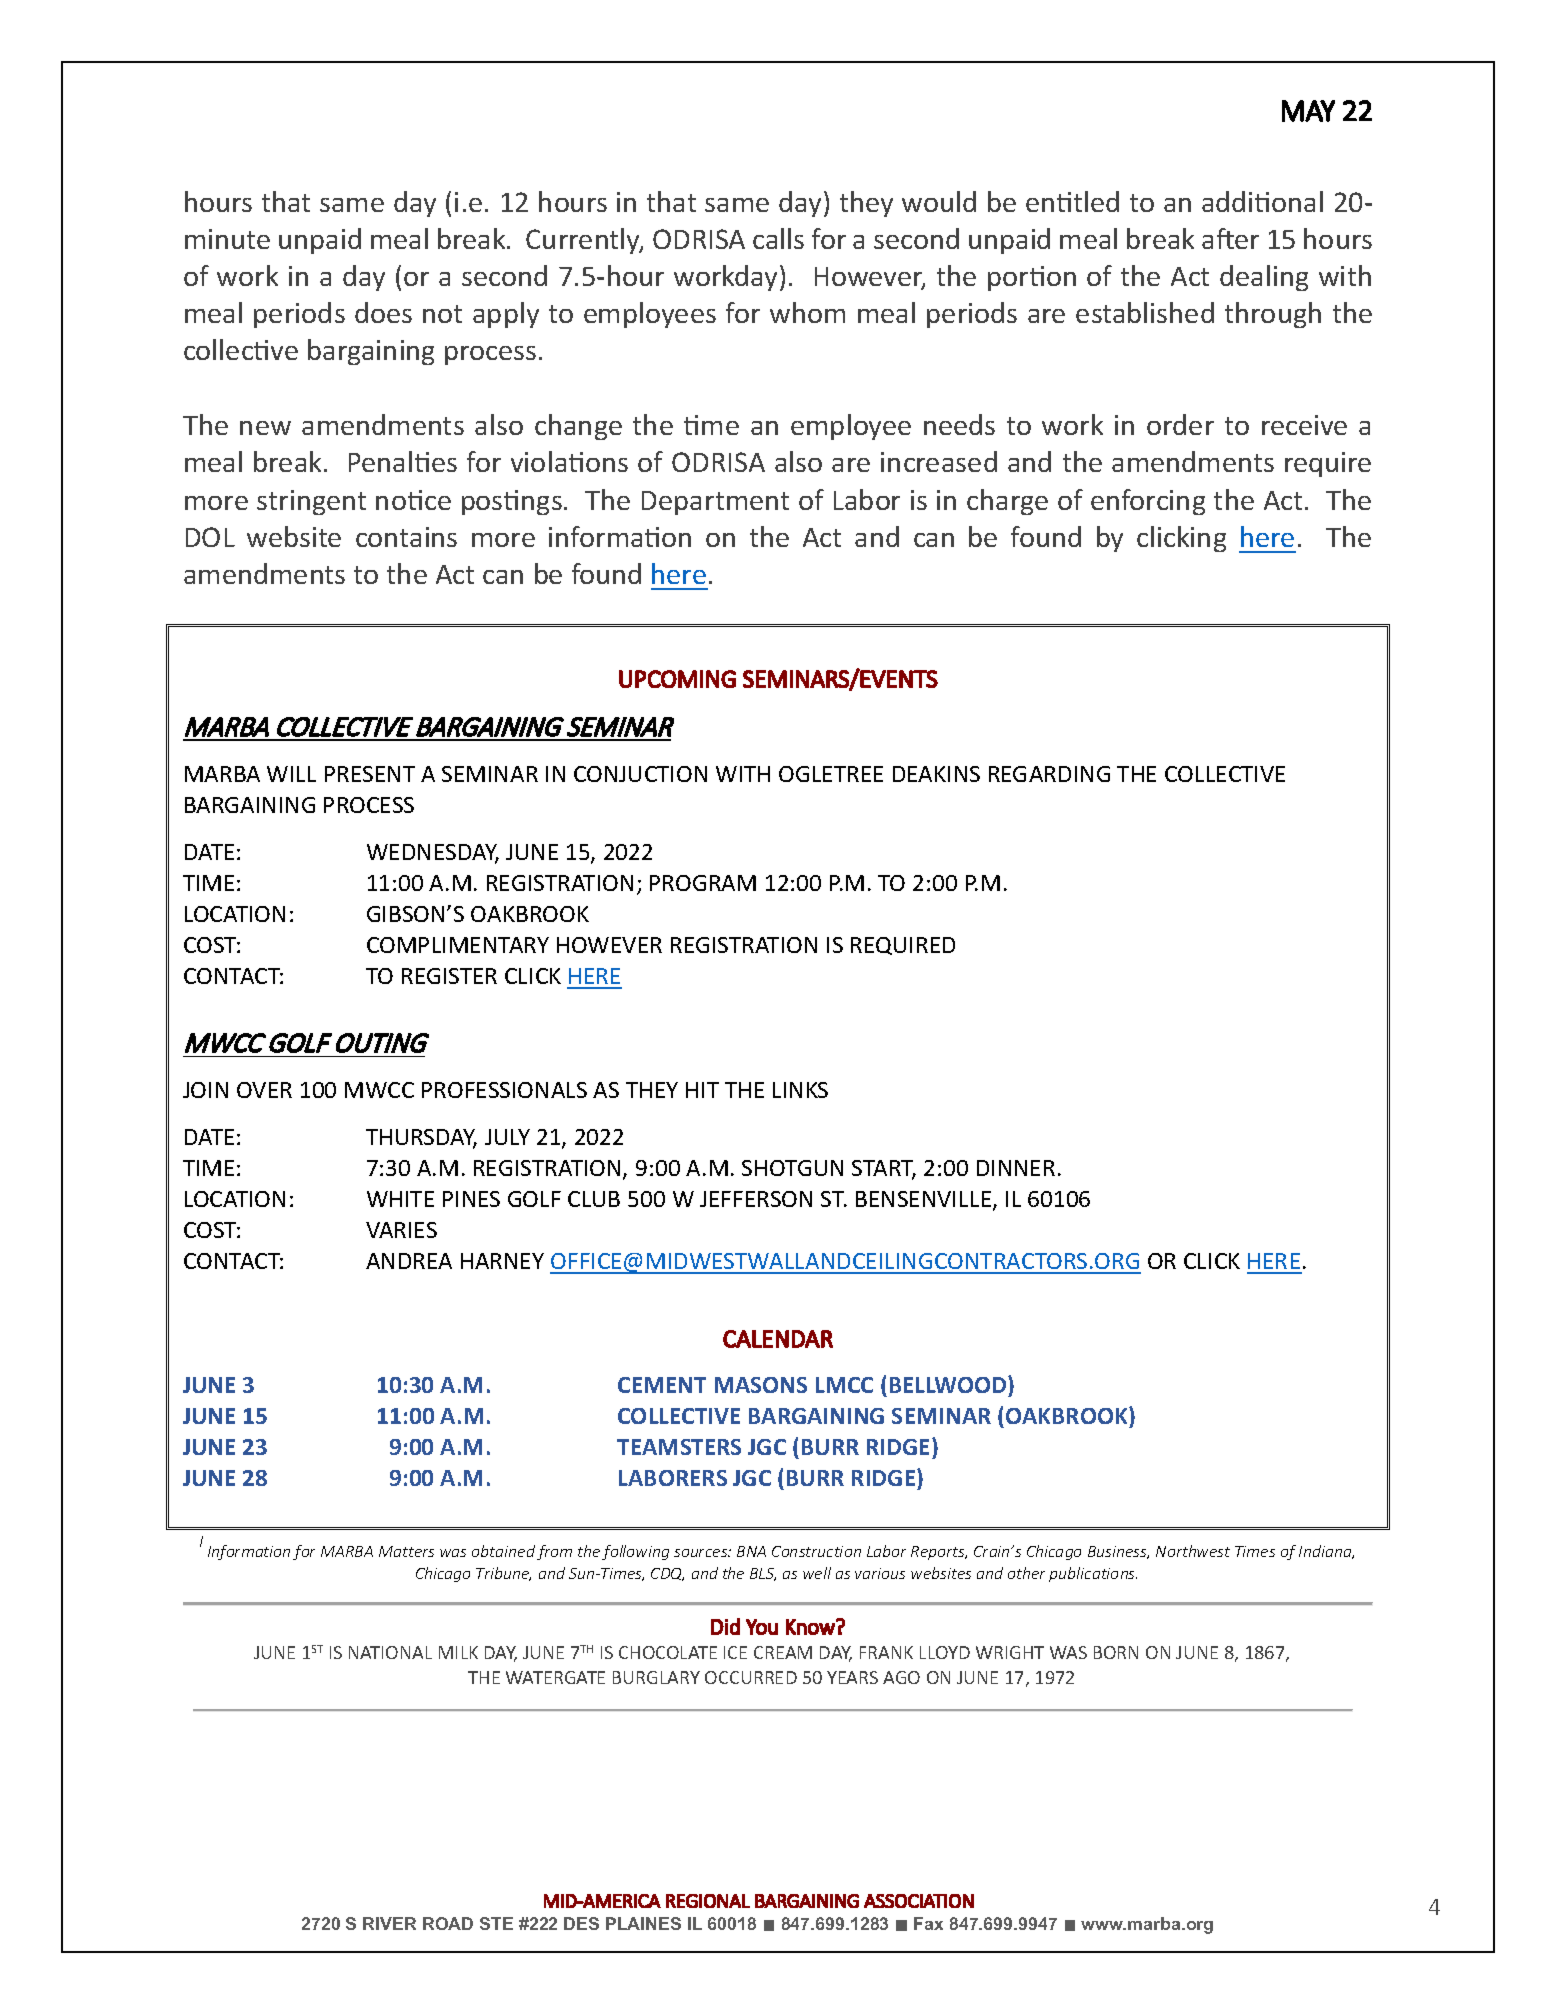  What do you see at coordinates (800, 1090) in the screenshot?
I see `LINKS` at bounding box center [800, 1090].
